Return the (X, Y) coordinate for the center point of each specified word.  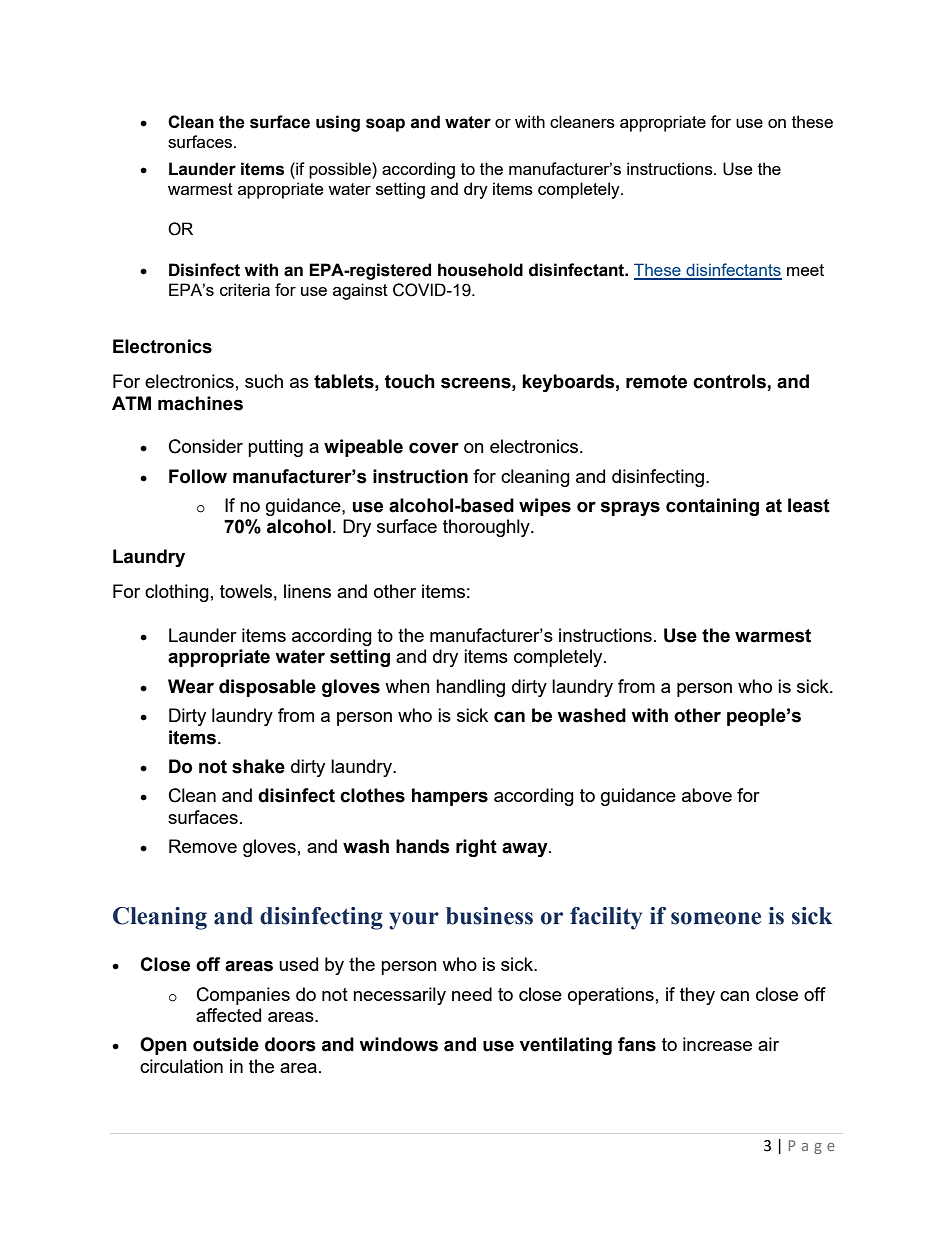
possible (341, 170)
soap (385, 125)
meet (805, 270)
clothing (177, 593)
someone (716, 918)
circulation (181, 1066)
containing (712, 507)
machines (200, 403)
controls (730, 382)
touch (410, 381)
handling (470, 688)
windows (398, 1044)
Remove (203, 846)
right (476, 848)
